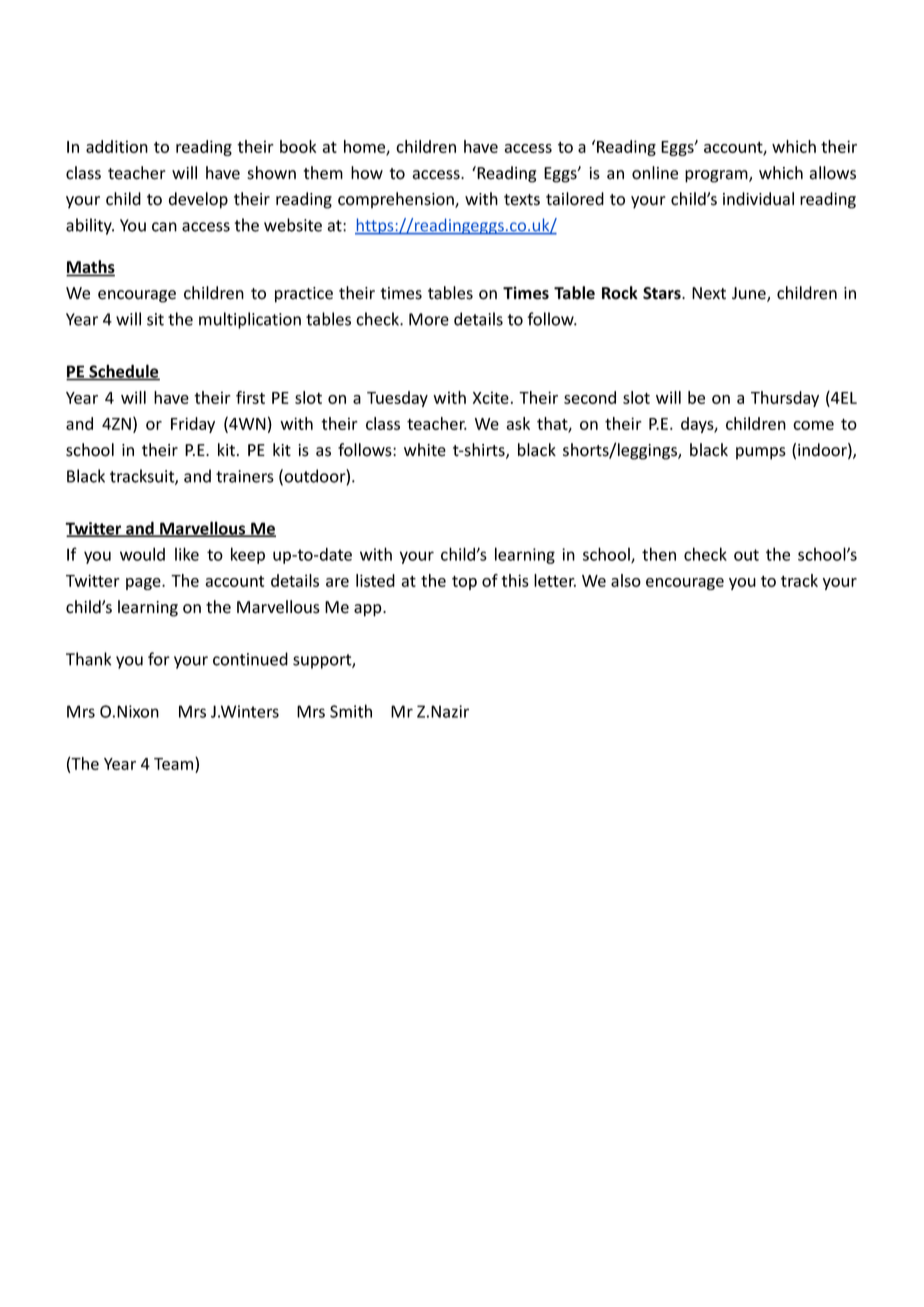 This screenshot has height=1307, width=924. What do you see at coordinates (117, 146) in the screenshot?
I see `addition` at bounding box center [117, 146].
